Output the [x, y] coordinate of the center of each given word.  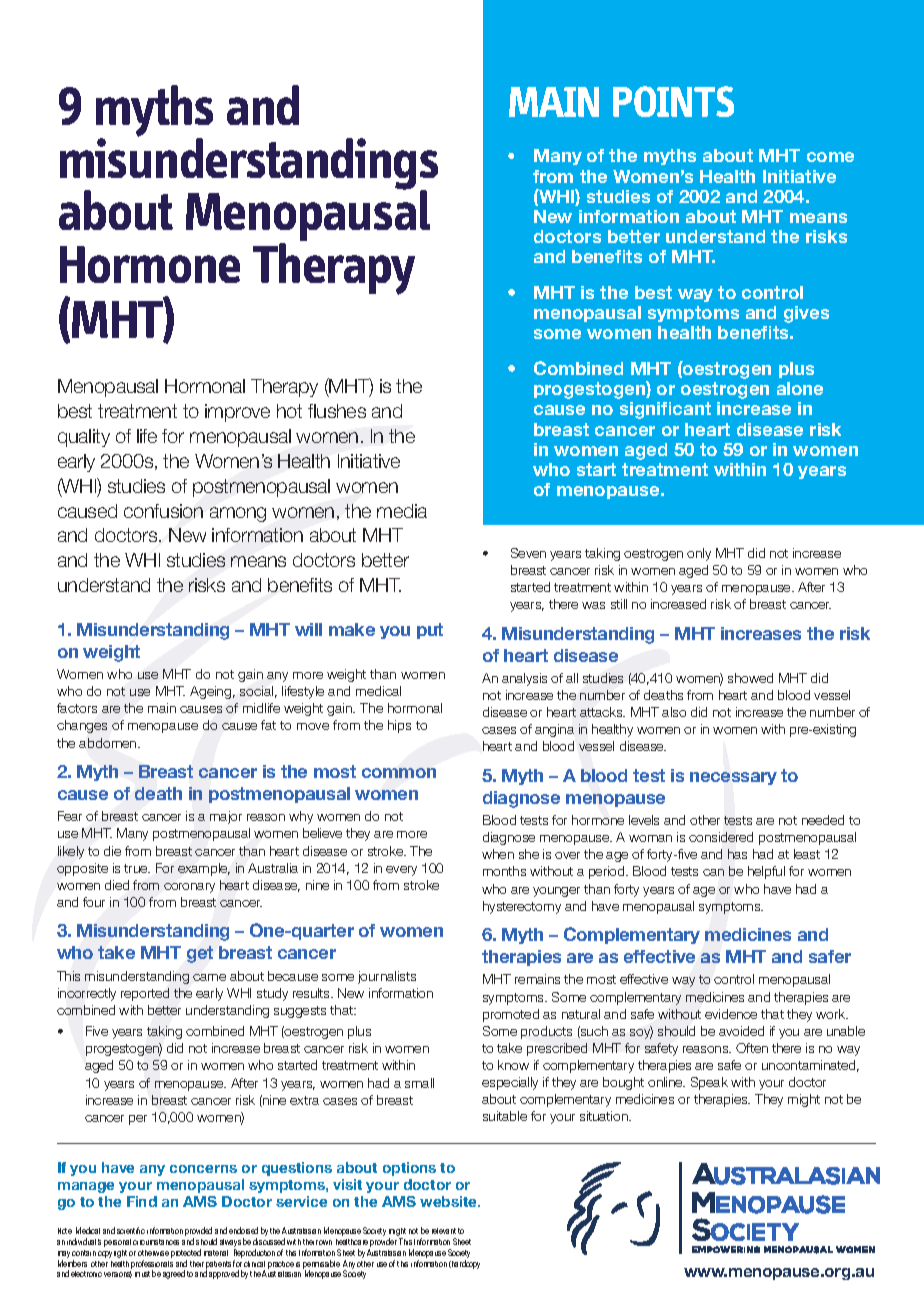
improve [237, 413]
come [830, 157]
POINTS [673, 101]
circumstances [156, 1242]
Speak [709, 1083]
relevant [444, 1231]
